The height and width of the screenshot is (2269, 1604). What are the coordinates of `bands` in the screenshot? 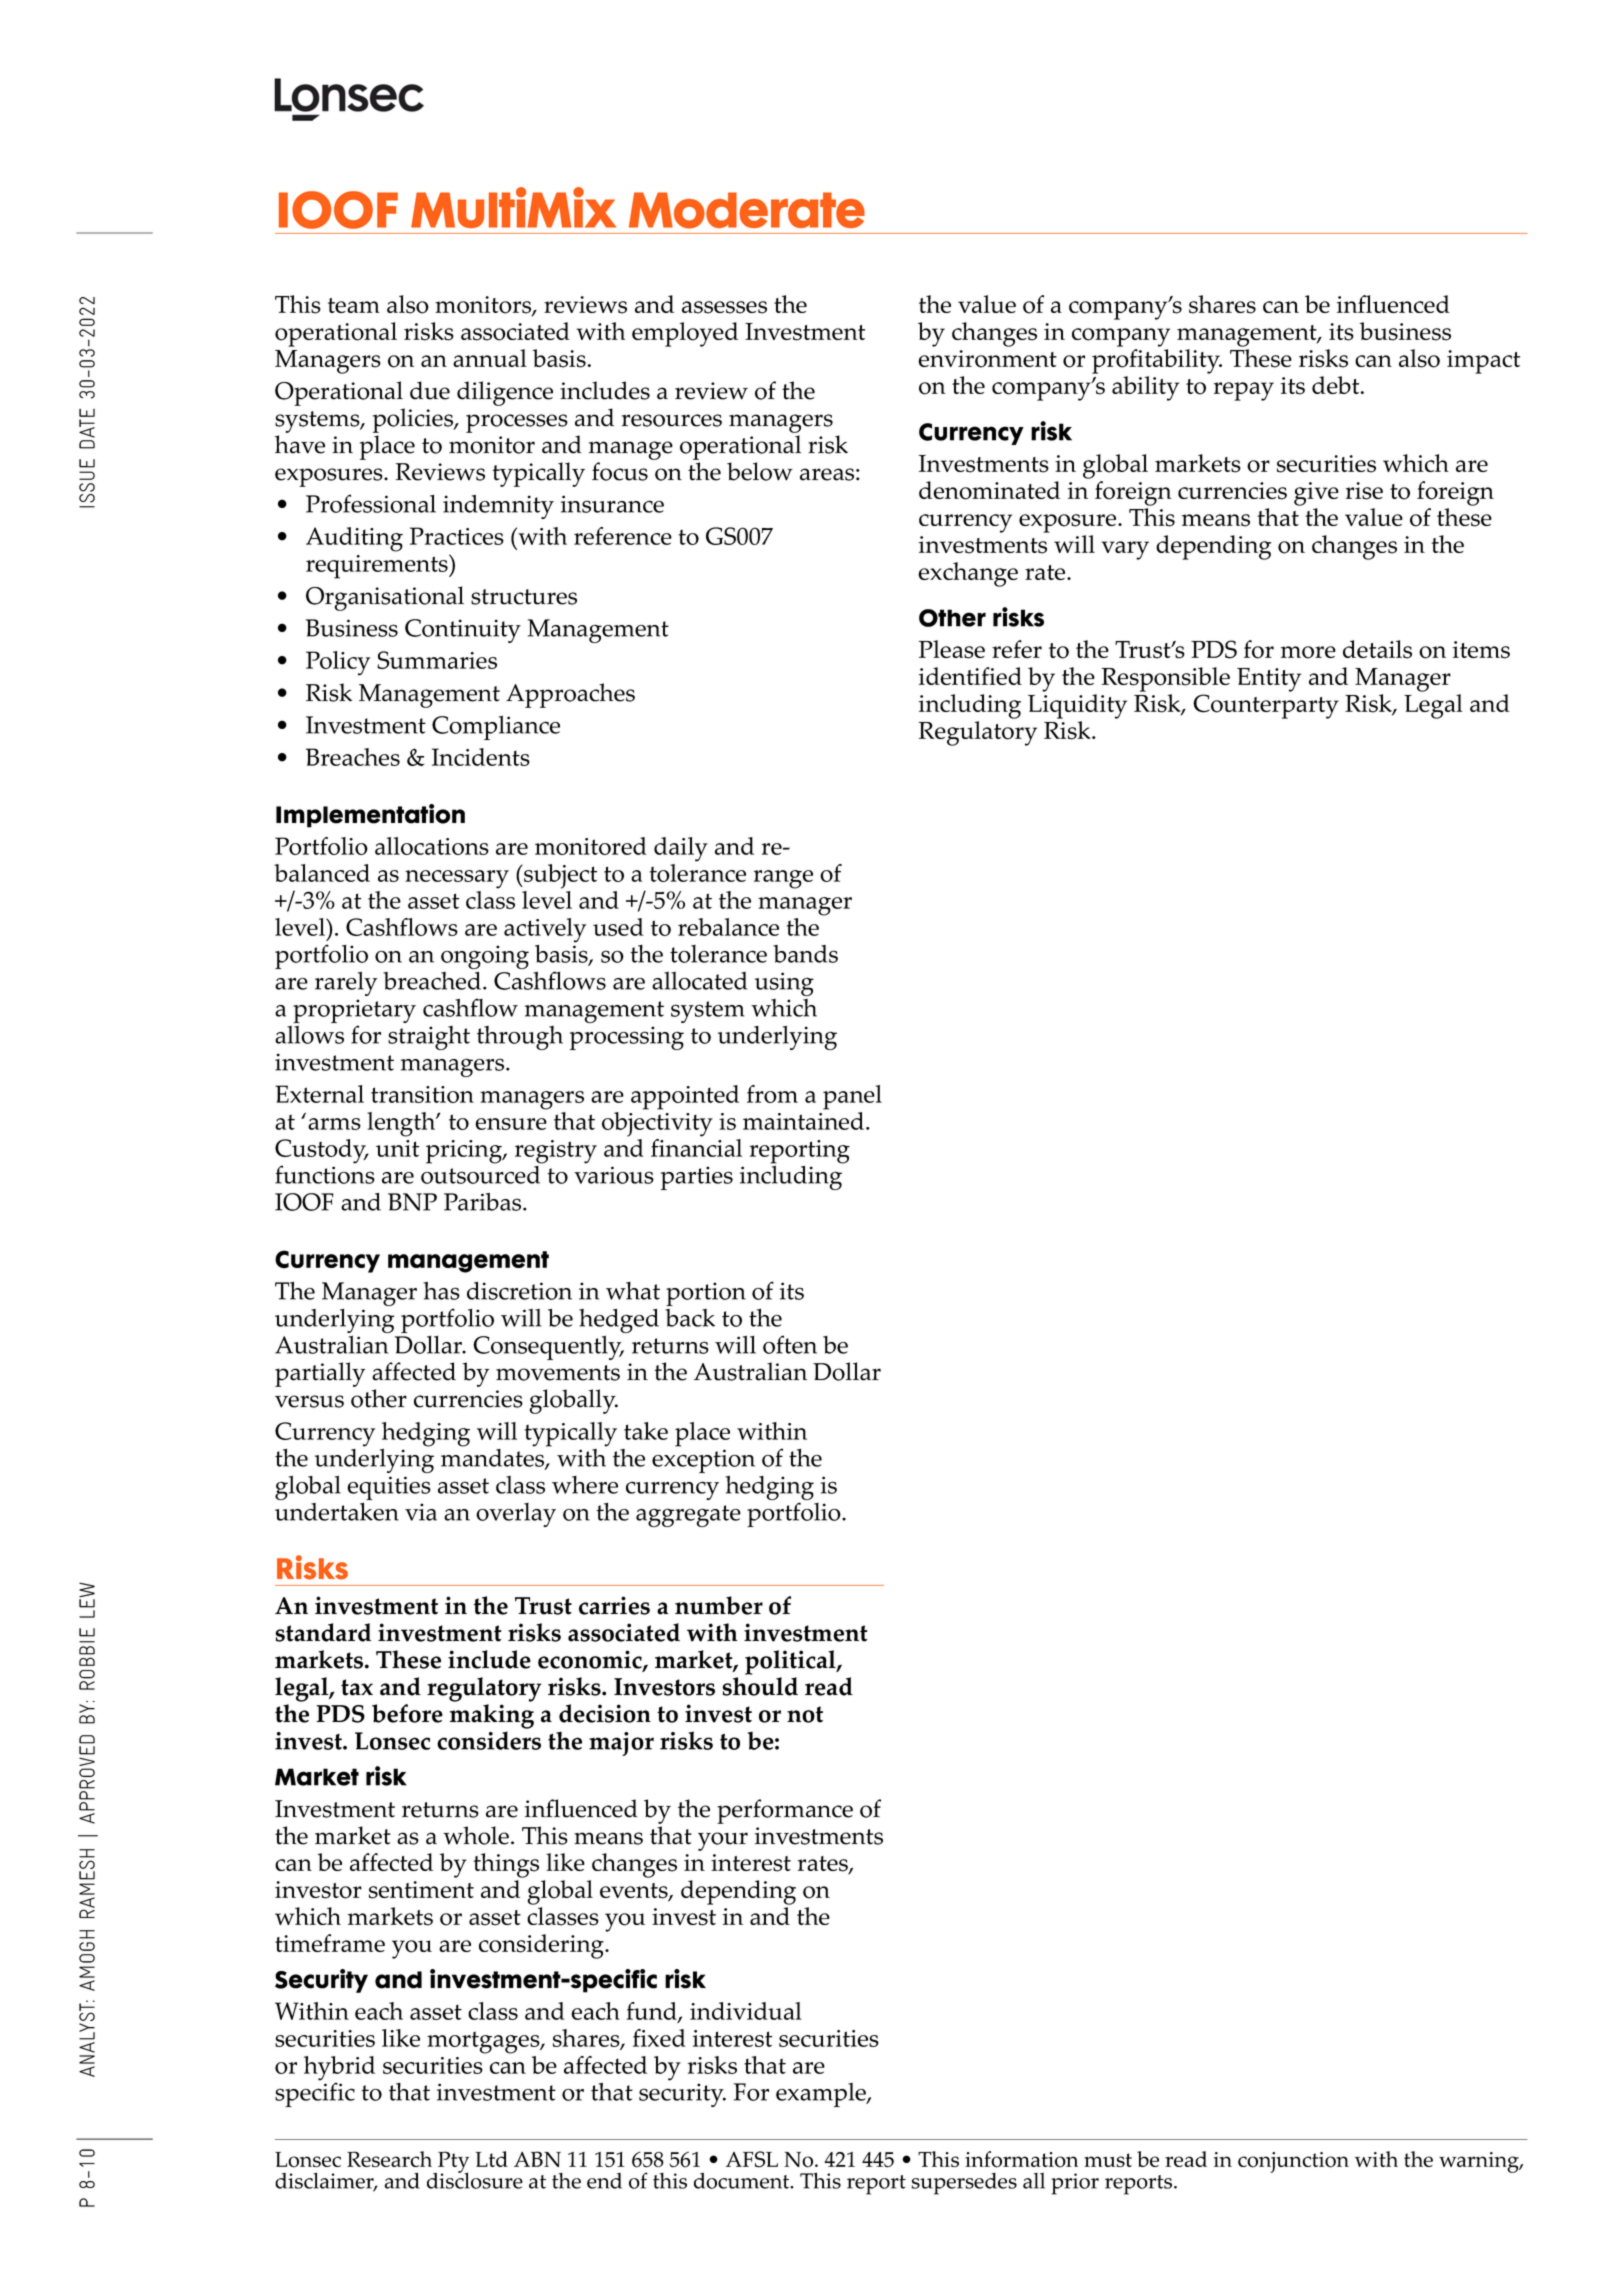 It's located at (805, 954).
